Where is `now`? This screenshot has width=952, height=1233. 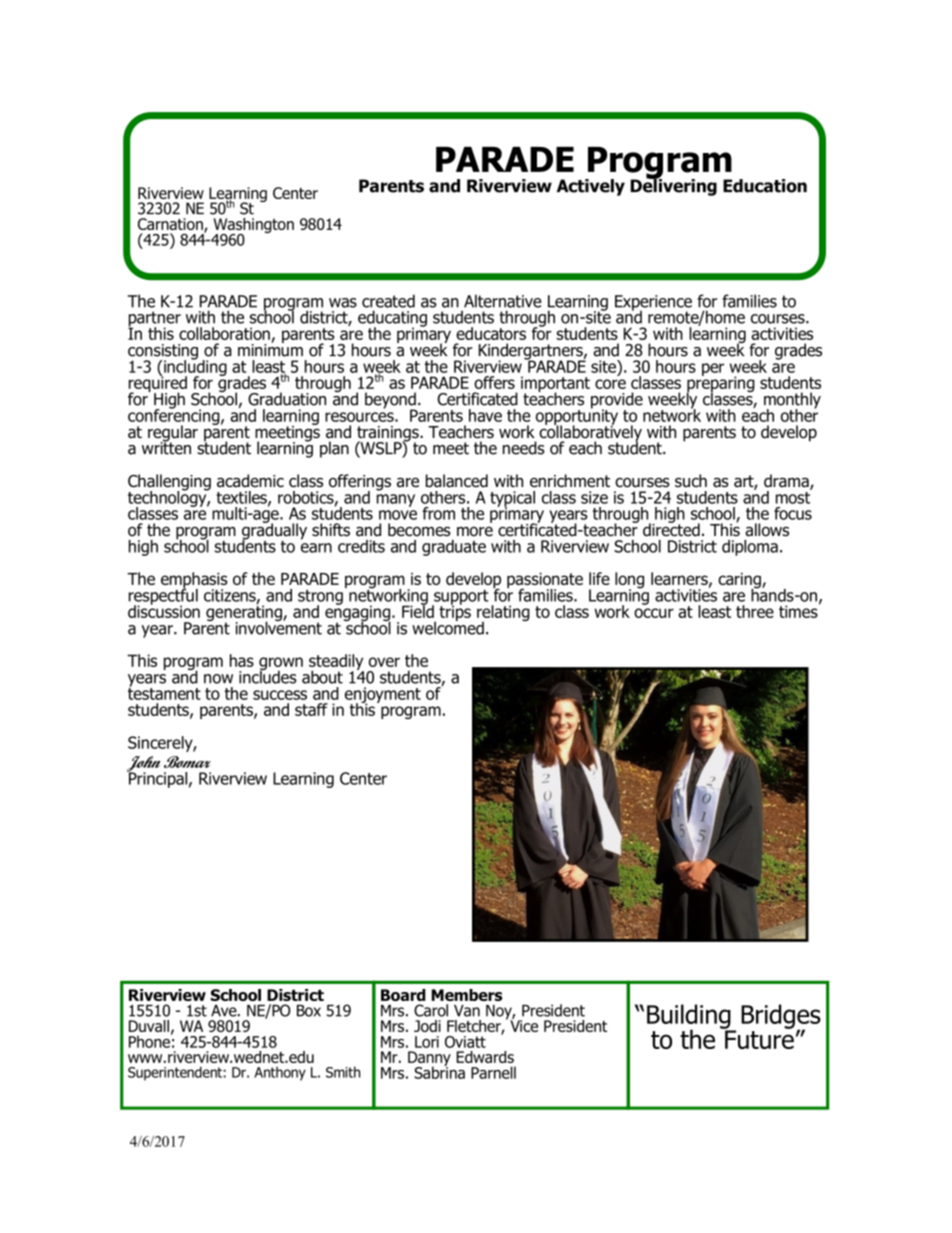 now is located at coordinates (218, 679).
